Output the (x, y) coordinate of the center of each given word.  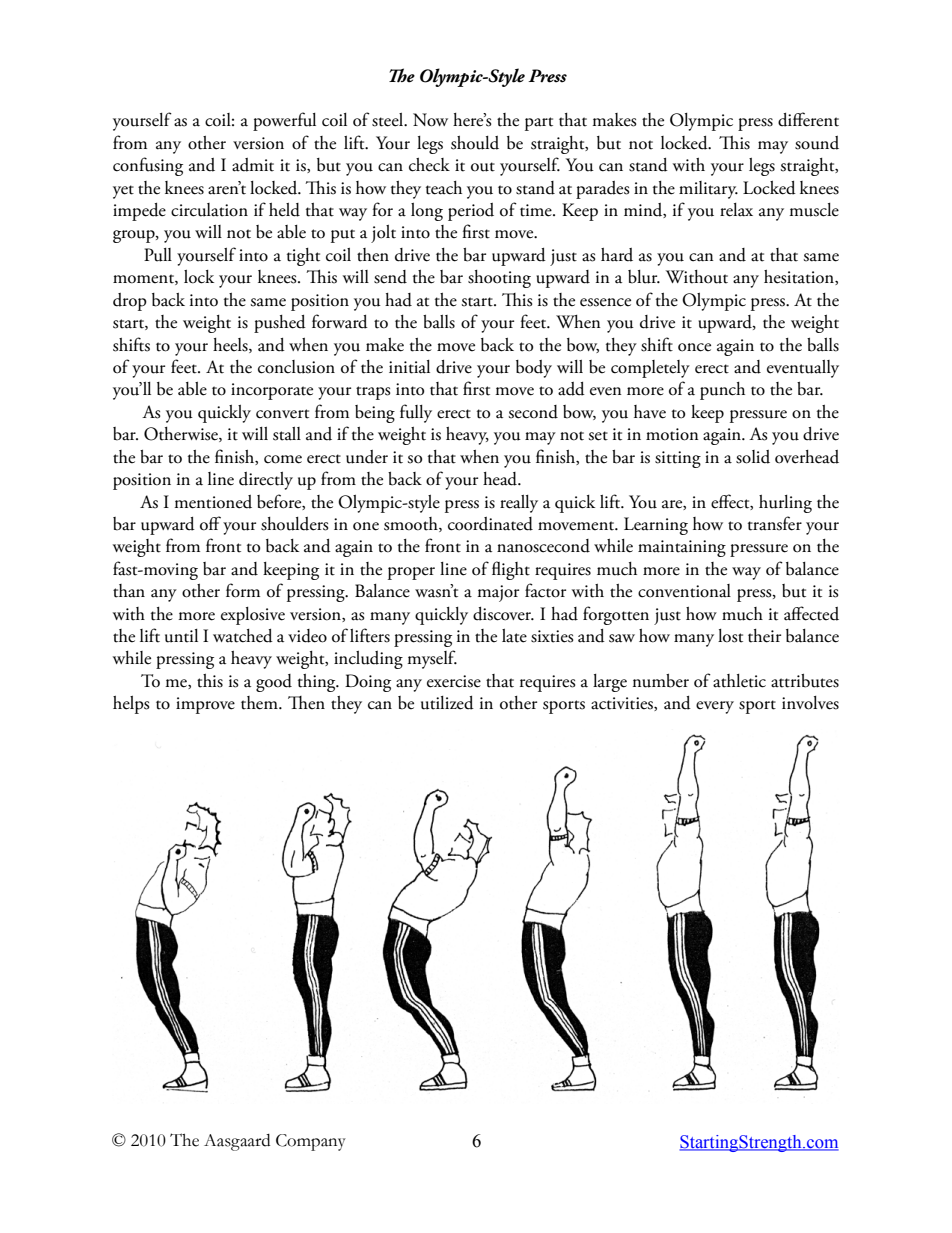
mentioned (213, 502)
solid (753, 457)
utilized (447, 703)
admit (253, 165)
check (429, 165)
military (708, 190)
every (715, 707)
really (519, 504)
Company (311, 1142)
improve (205, 705)
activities (623, 704)
